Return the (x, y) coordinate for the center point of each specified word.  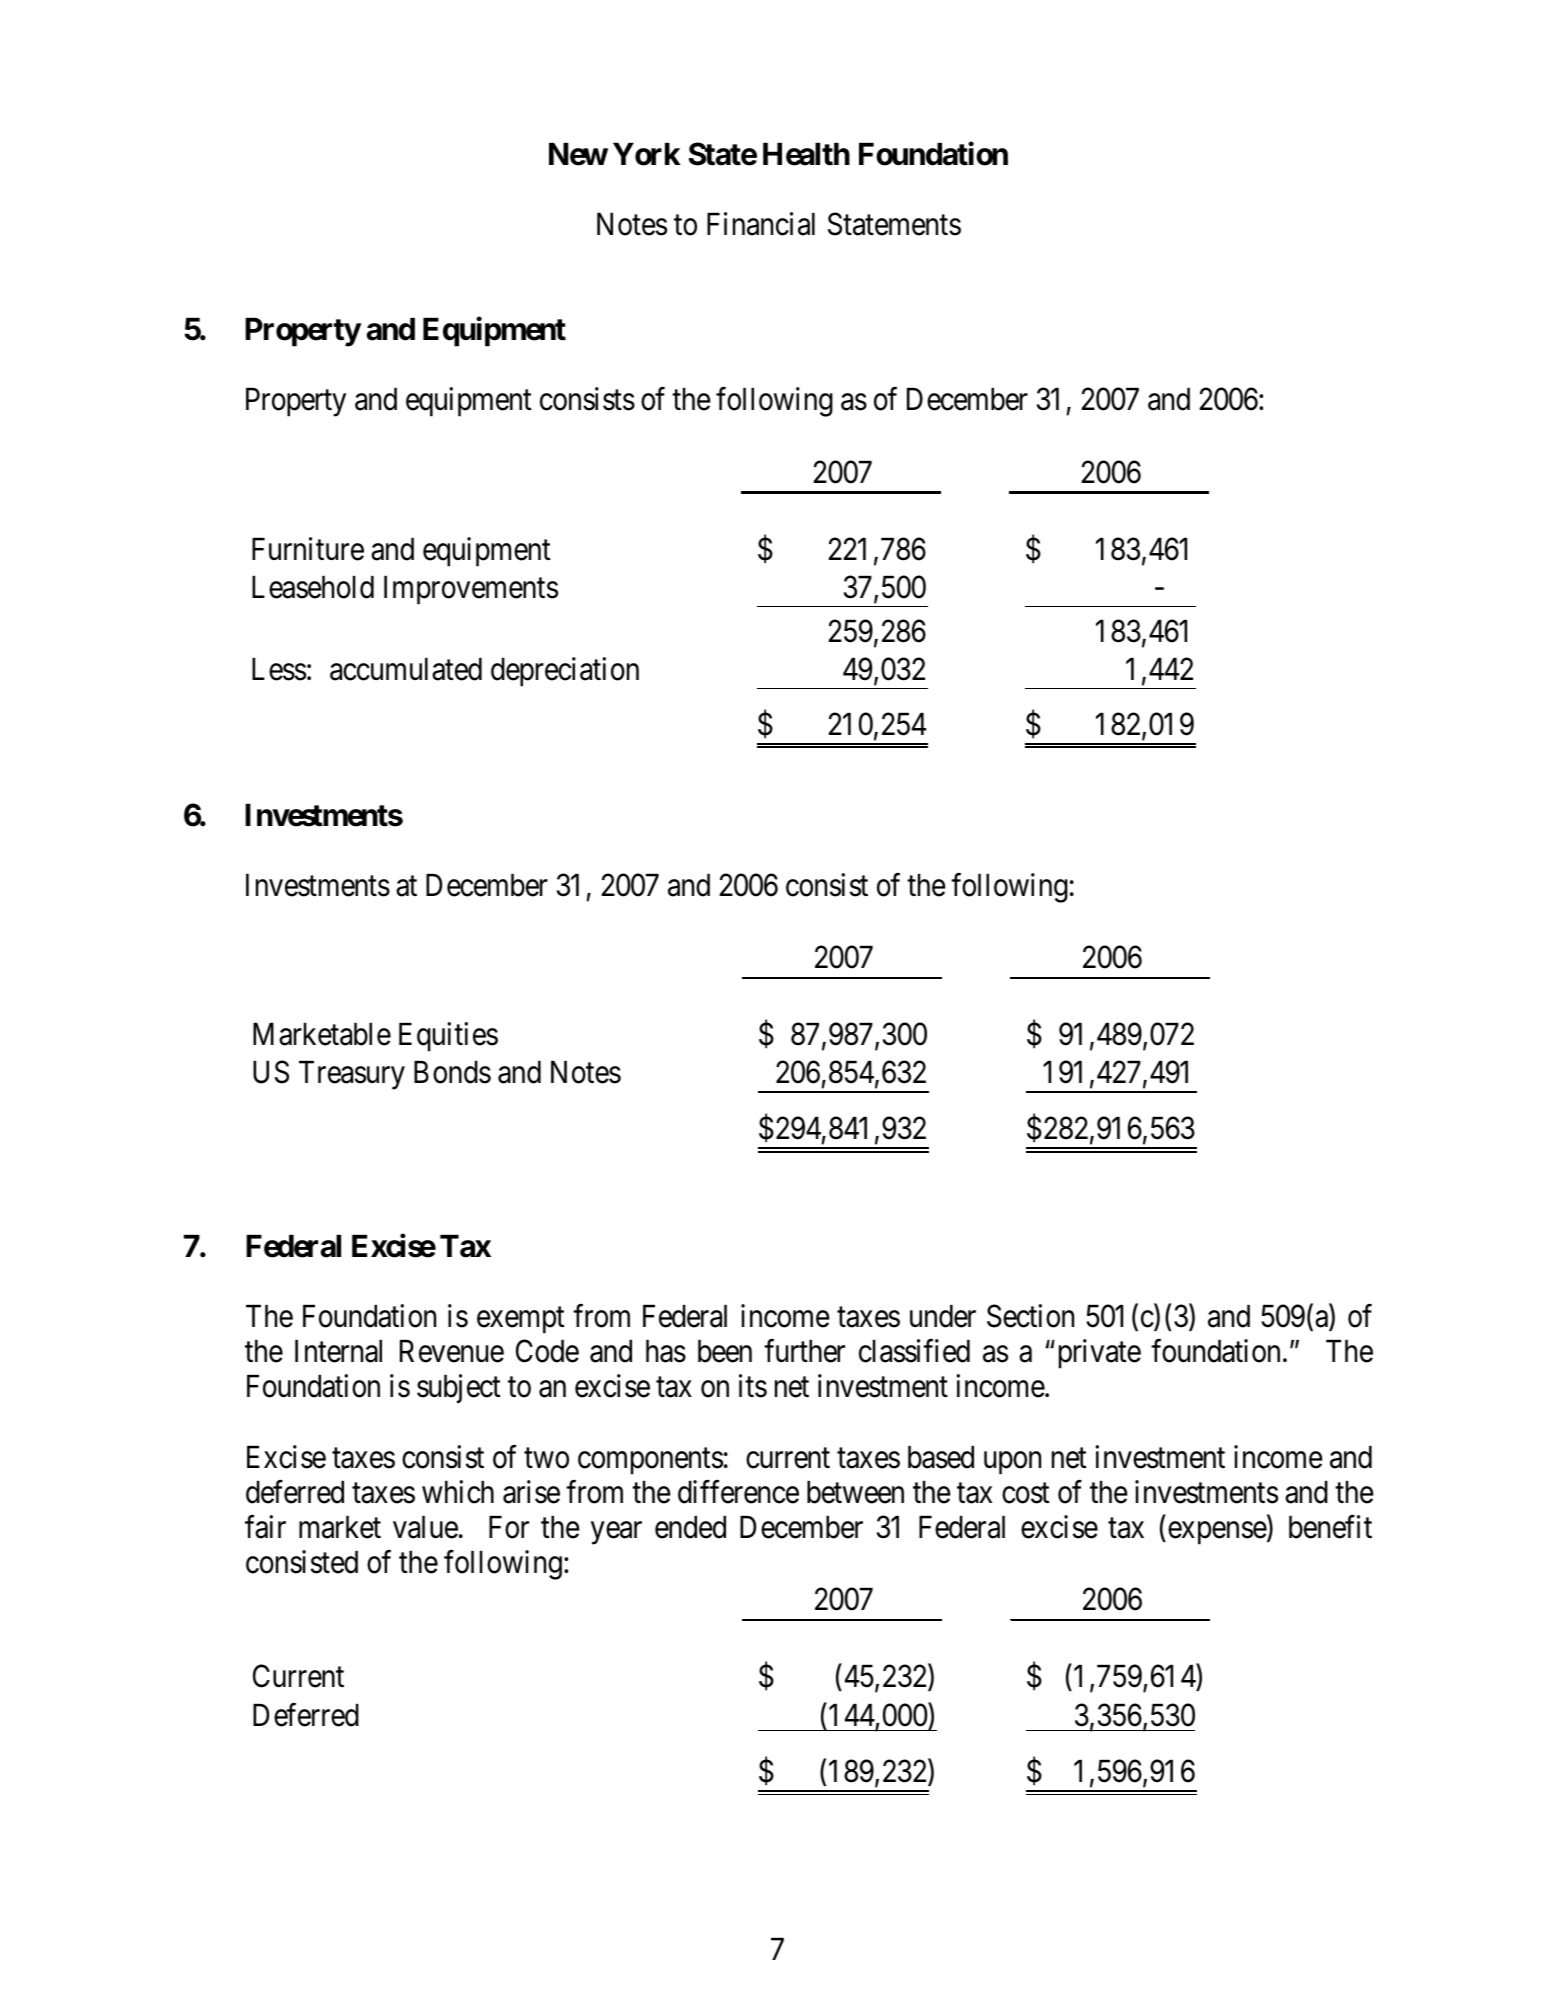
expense (1218, 1533)
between (855, 1492)
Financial (761, 224)
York (647, 154)
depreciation (565, 672)
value (425, 1527)
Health (806, 154)
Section (1030, 1316)
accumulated (406, 669)
